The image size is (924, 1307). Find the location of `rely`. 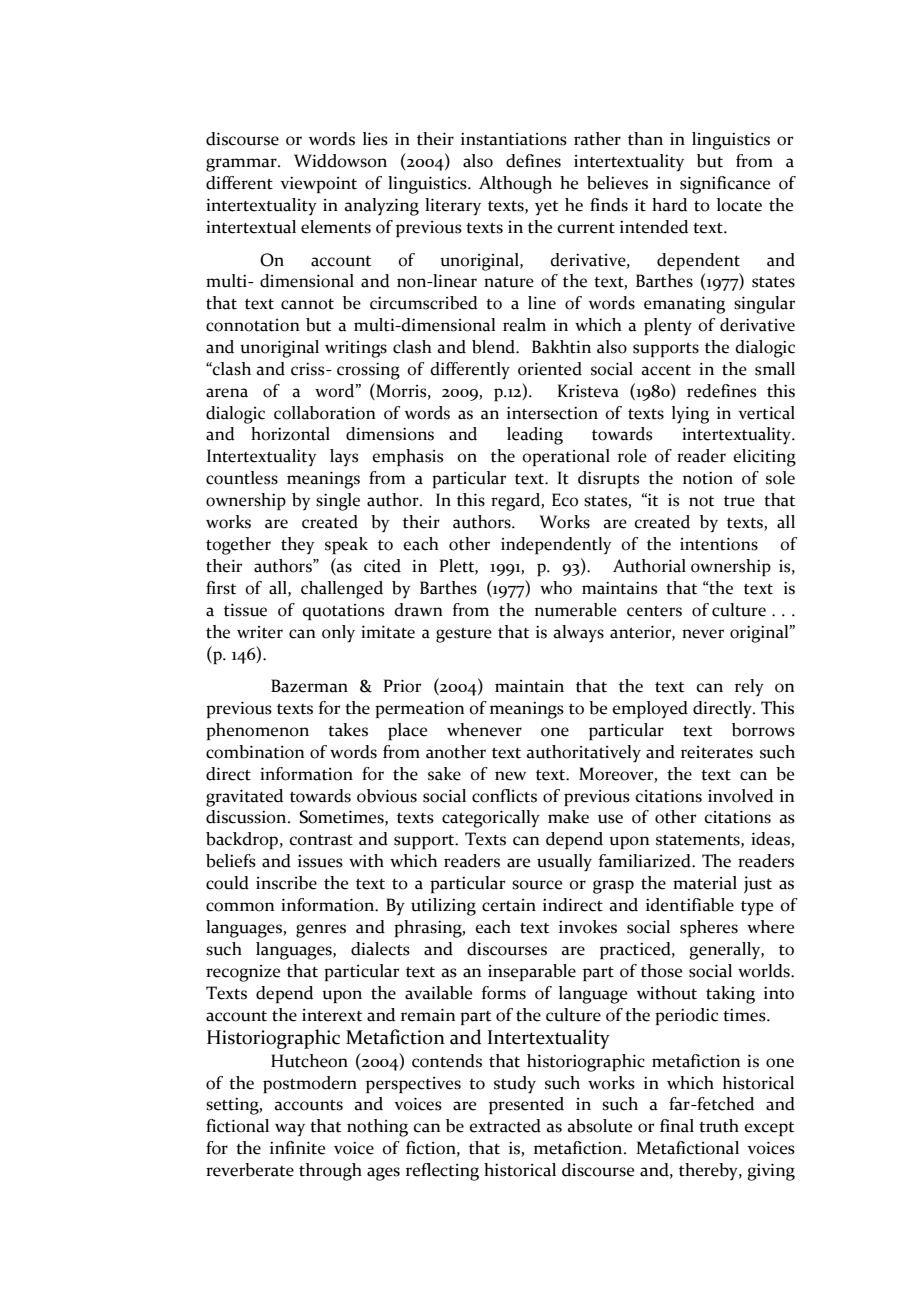

rely is located at coordinates (749, 688).
